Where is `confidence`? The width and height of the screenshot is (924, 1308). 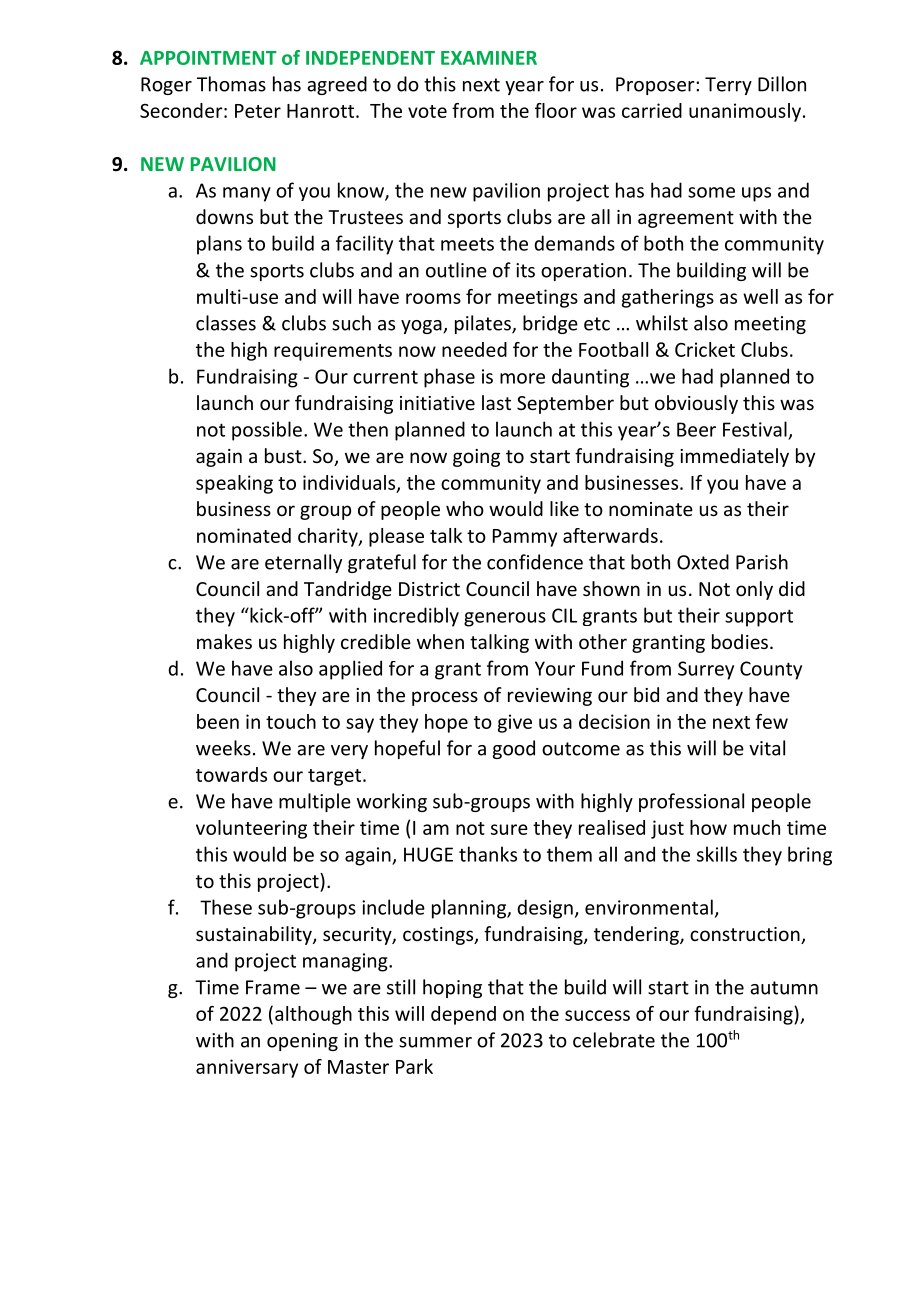
confidence is located at coordinates (535, 562).
